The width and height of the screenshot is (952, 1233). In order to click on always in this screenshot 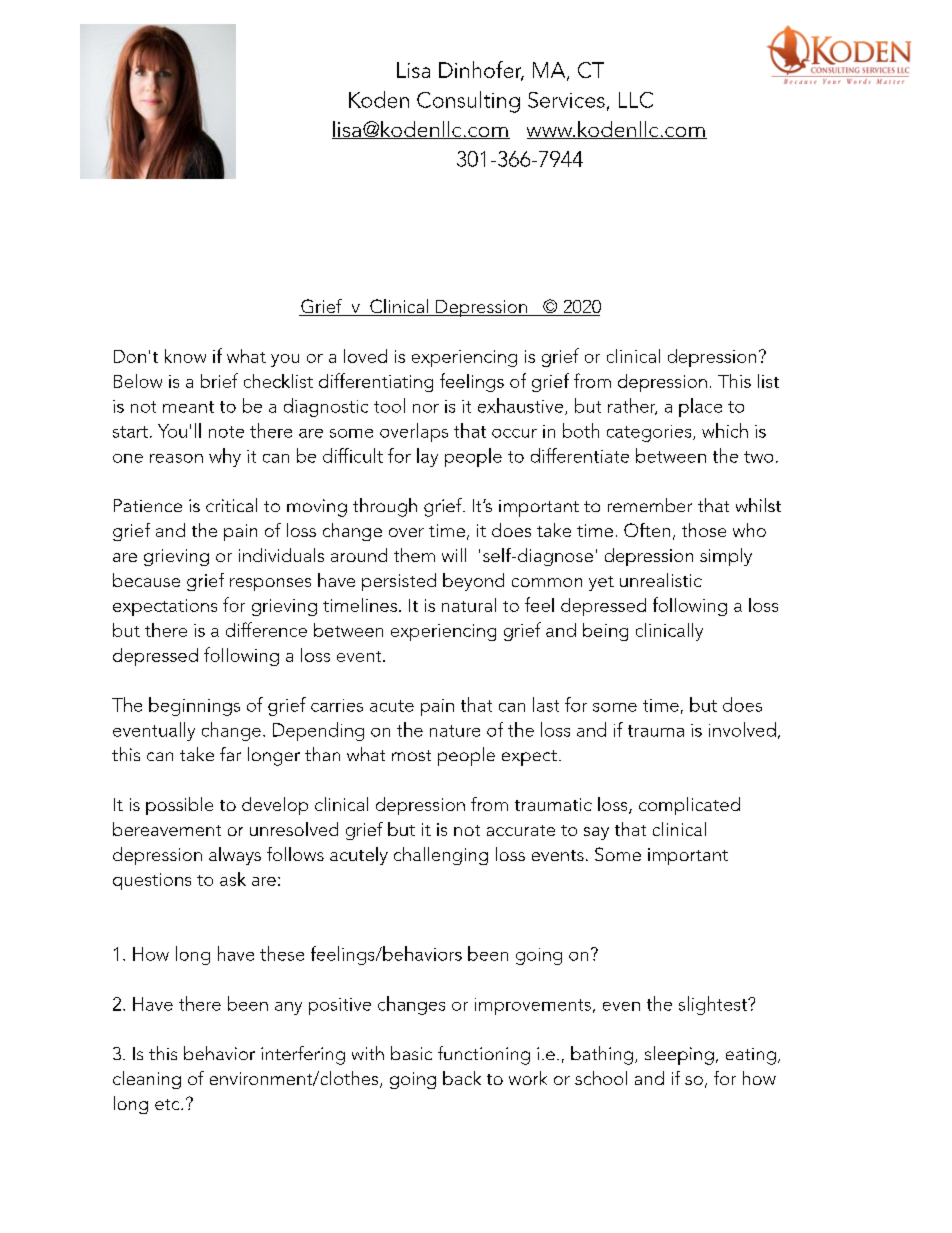, I will do `click(235, 856)`.
